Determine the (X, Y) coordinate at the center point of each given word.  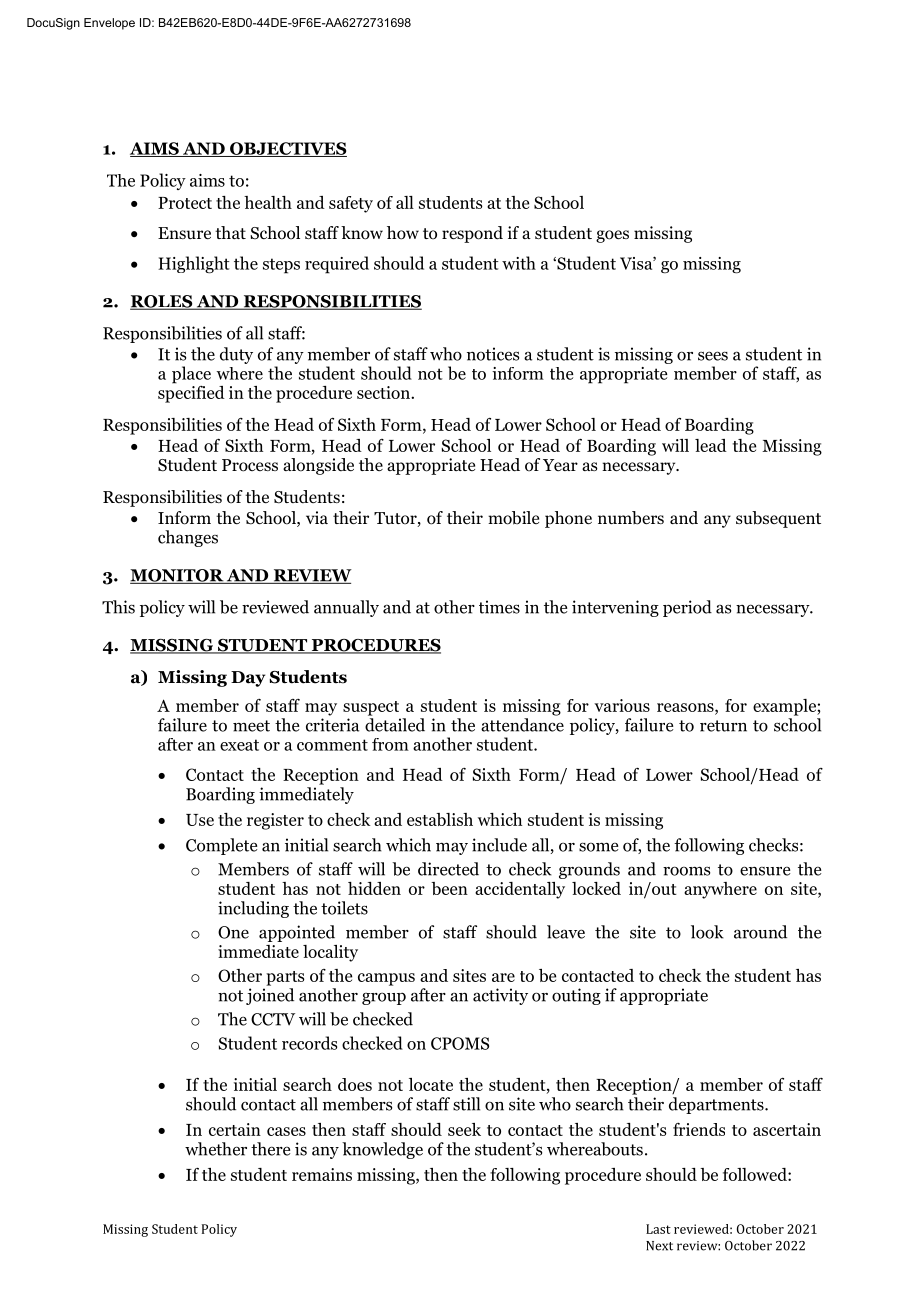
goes (612, 236)
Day (248, 679)
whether (216, 1149)
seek (464, 1129)
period (687, 608)
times (499, 607)
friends (699, 1129)
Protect (185, 203)
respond (472, 234)
